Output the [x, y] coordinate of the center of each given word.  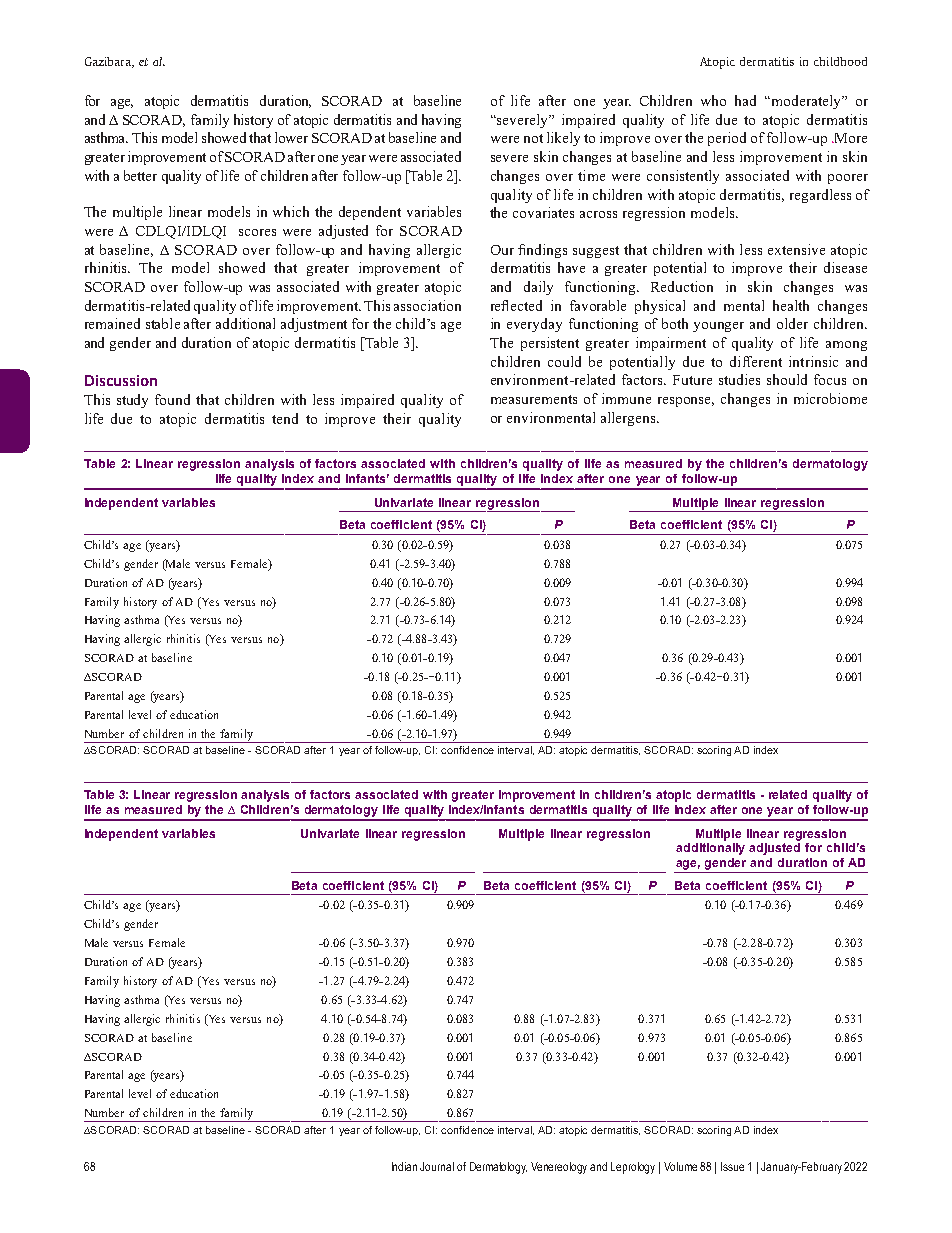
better [140, 175]
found [172, 399]
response [686, 402]
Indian [404, 1166]
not [533, 138]
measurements [534, 399]
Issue [732, 1166]
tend [285, 418]
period [727, 139]
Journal [437, 1166]
